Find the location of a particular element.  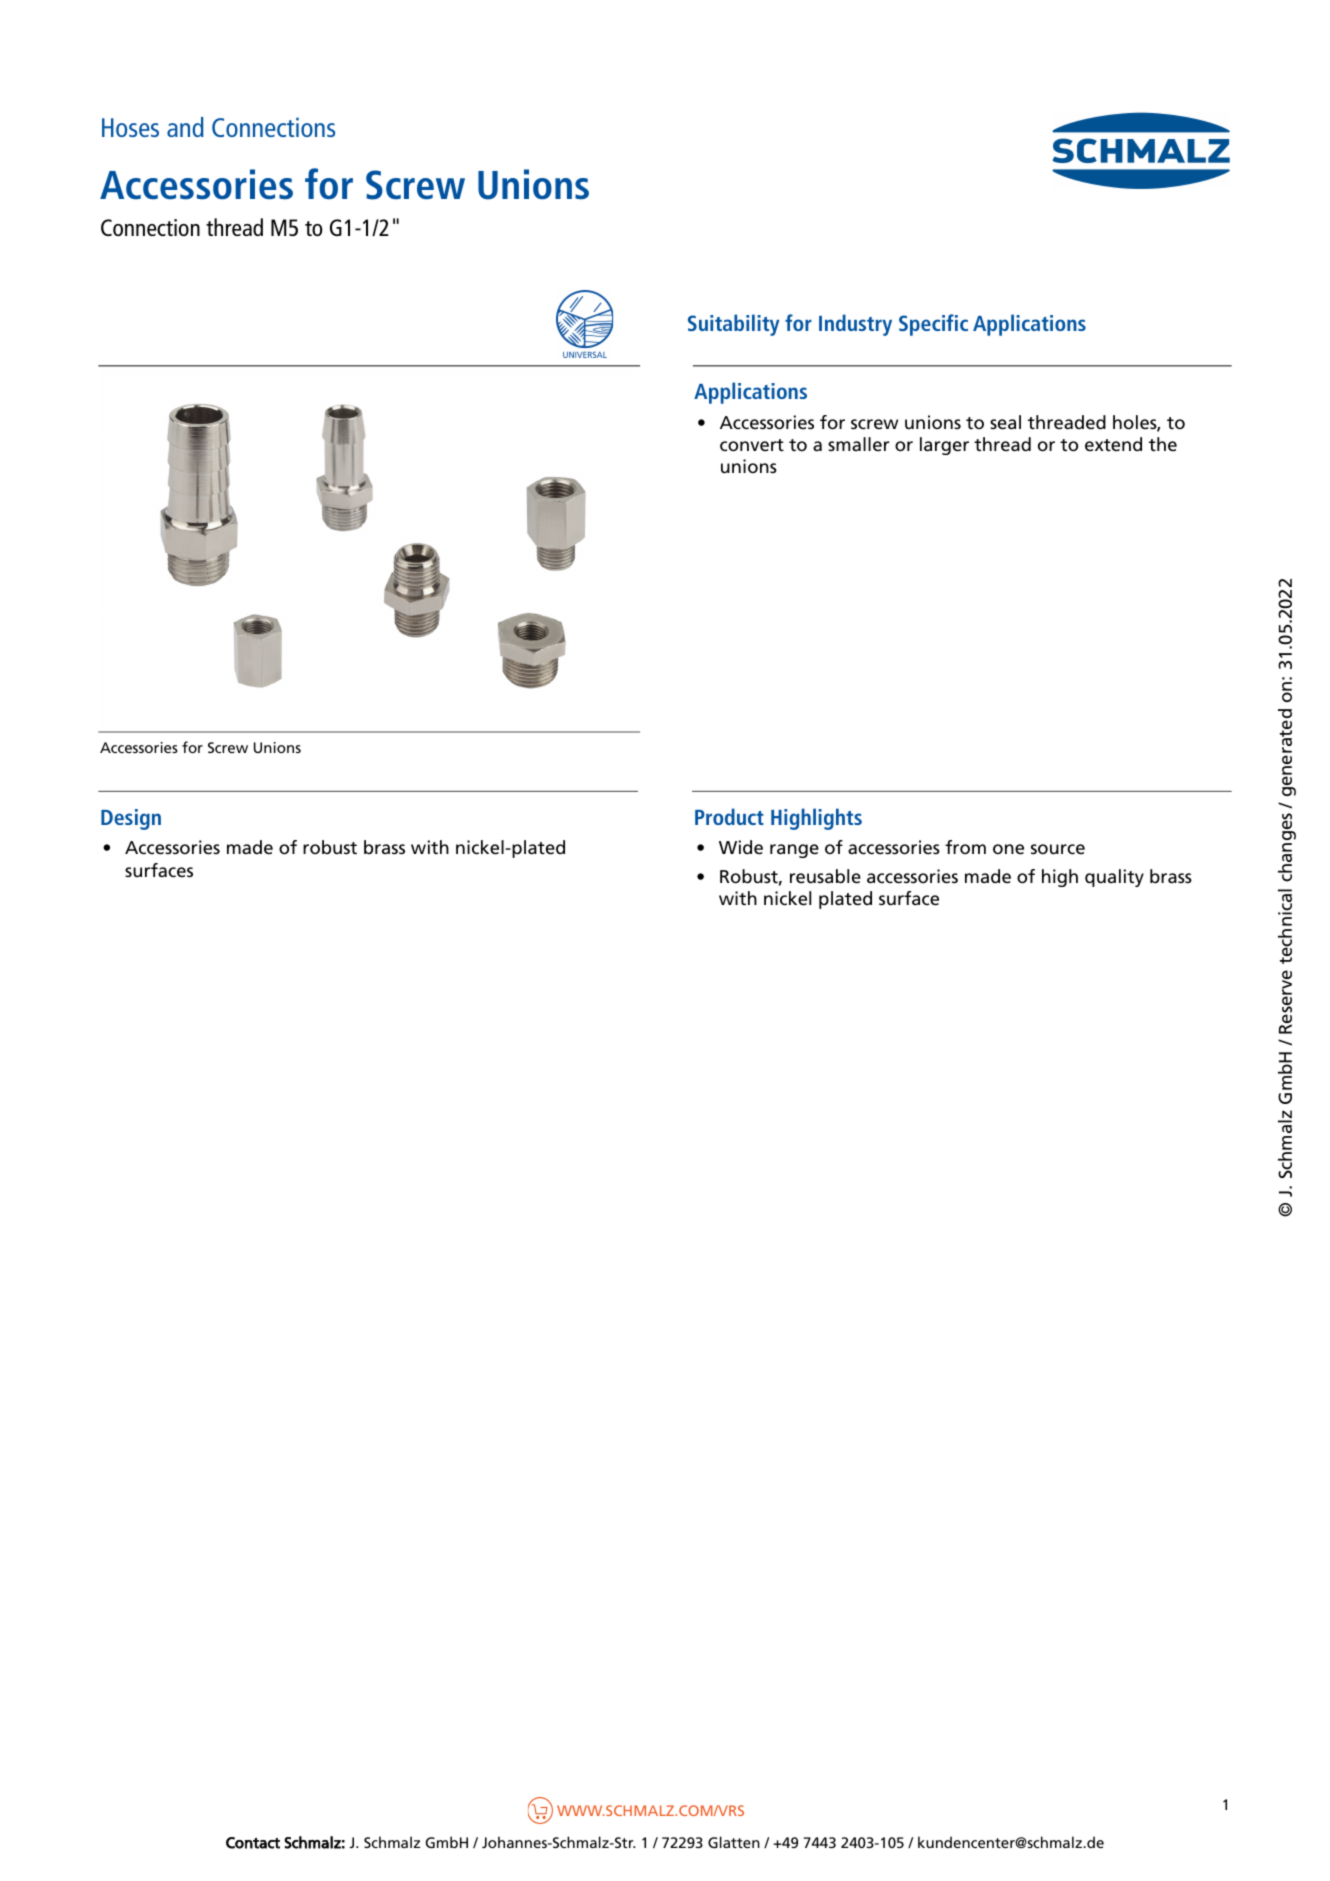

from is located at coordinates (965, 847).
